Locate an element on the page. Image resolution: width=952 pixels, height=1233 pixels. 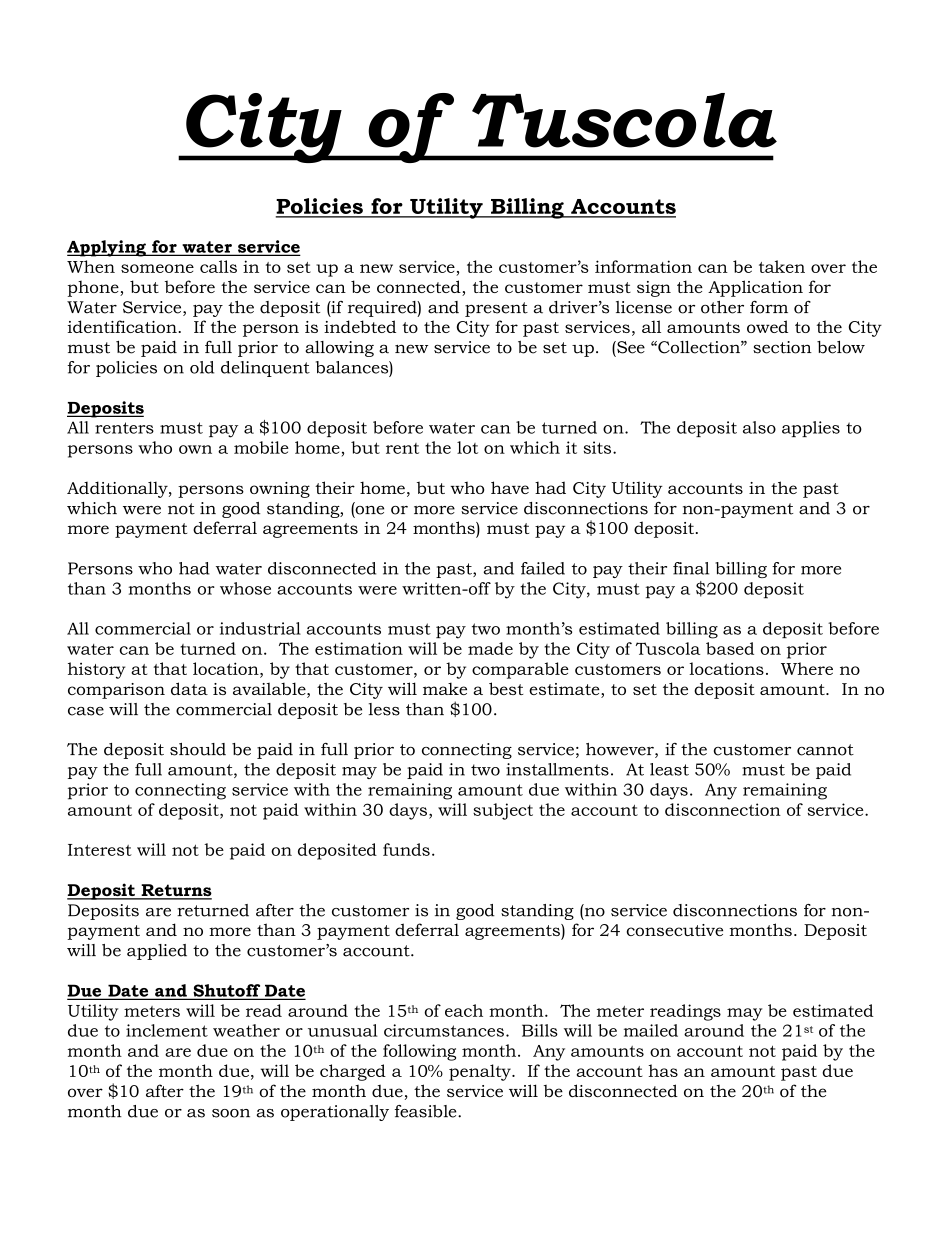
Application is located at coordinates (755, 288).
